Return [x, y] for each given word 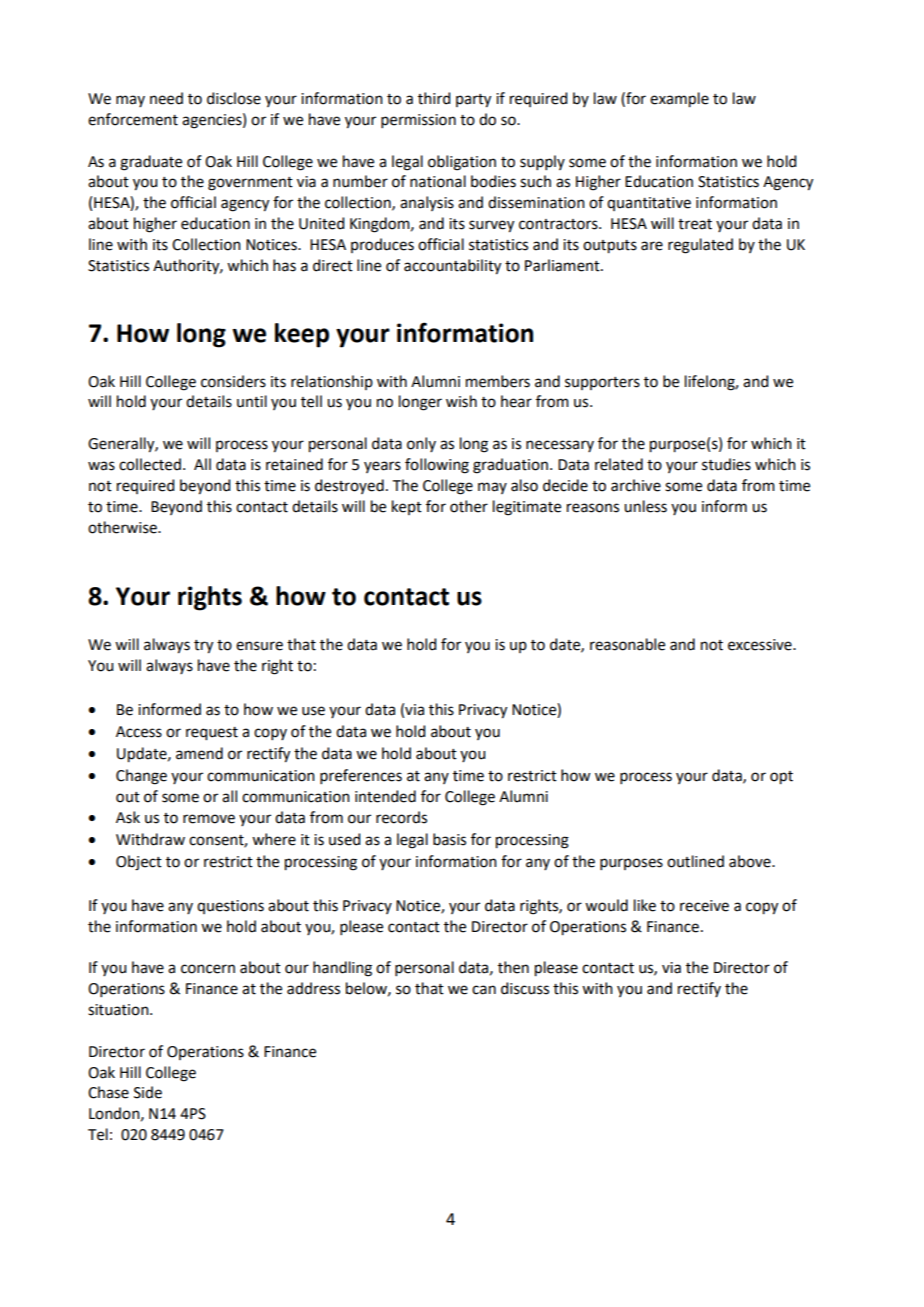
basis [449, 839]
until [252, 401]
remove [209, 819]
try [203, 647]
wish [461, 401]
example [679, 100]
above [751, 861]
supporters [602, 383]
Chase [108, 1092]
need [166, 98]
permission [418, 121]
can [484, 990]
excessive [761, 645]
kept [407, 507]
